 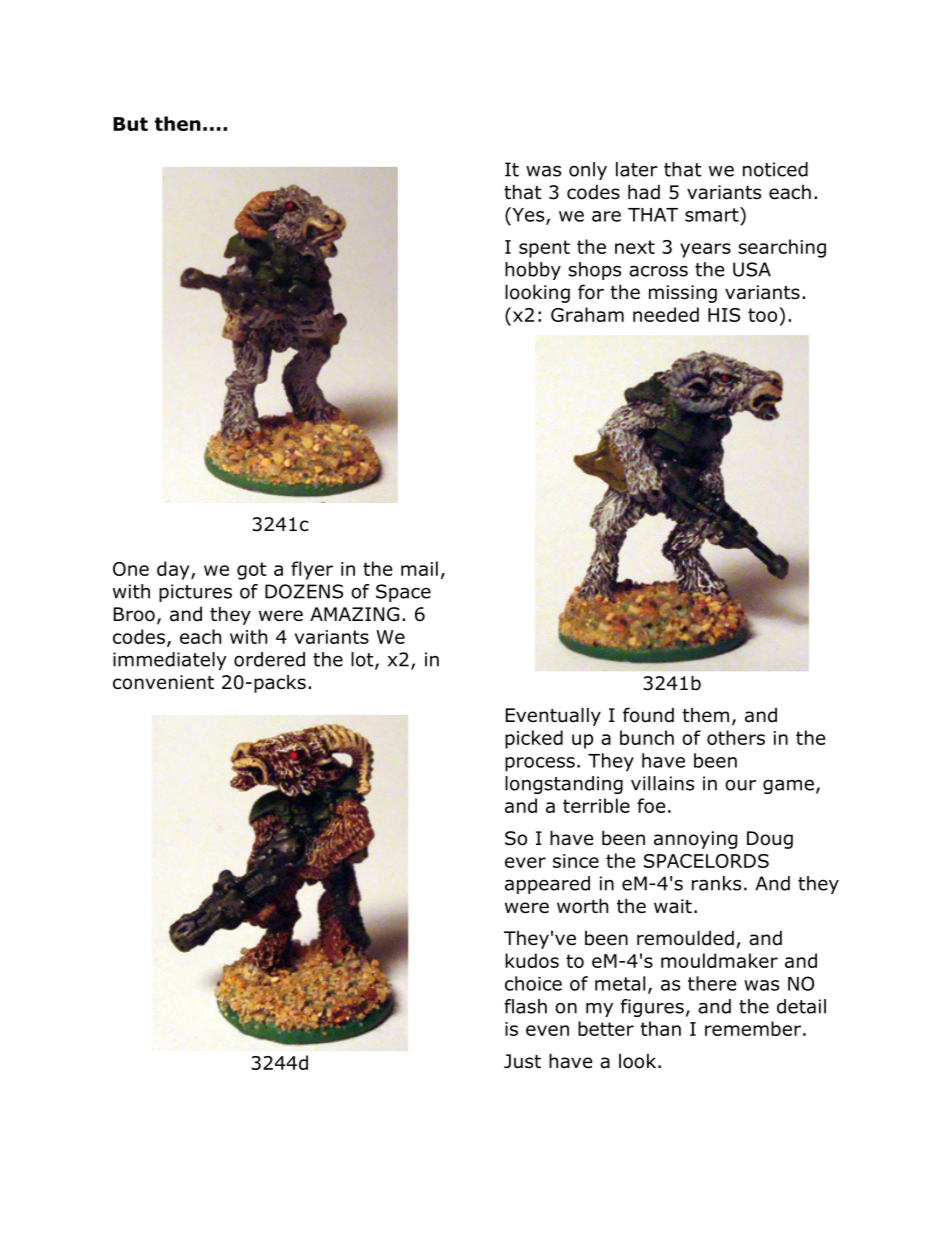 I want to click on Yes, so click(x=528, y=215).
